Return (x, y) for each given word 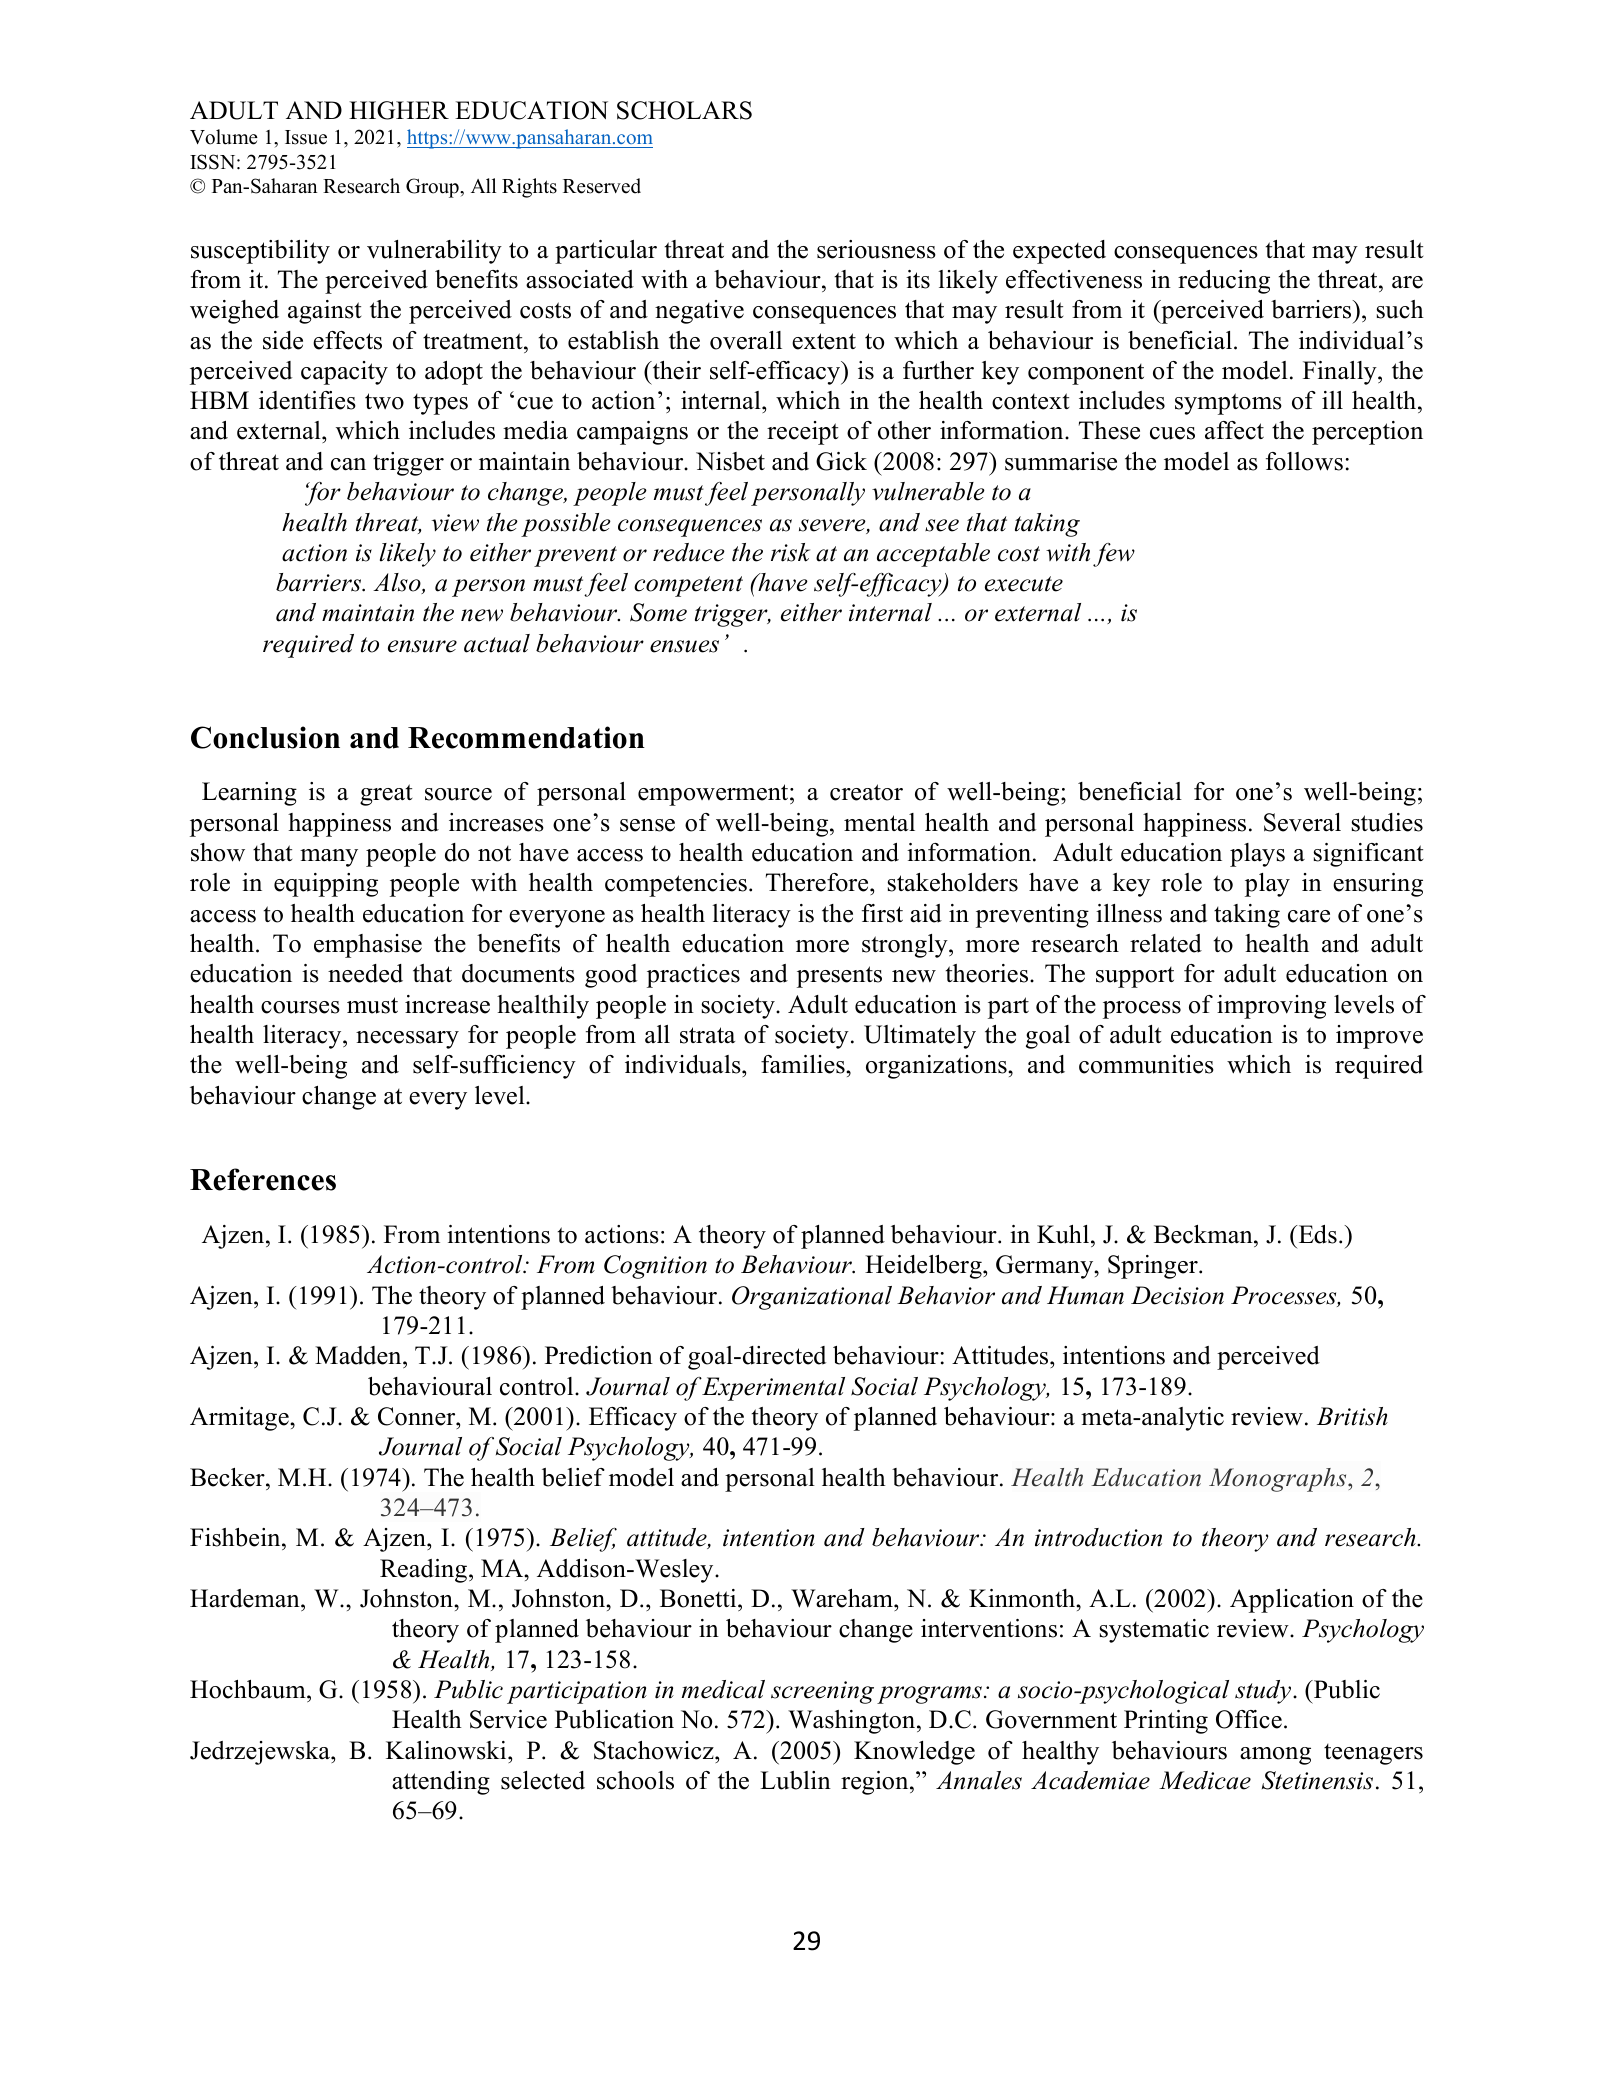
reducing (1224, 282)
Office (1249, 1719)
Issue (306, 137)
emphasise (368, 946)
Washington (853, 1722)
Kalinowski (447, 1750)
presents (839, 977)
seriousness (876, 249)
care (1309, 916)
